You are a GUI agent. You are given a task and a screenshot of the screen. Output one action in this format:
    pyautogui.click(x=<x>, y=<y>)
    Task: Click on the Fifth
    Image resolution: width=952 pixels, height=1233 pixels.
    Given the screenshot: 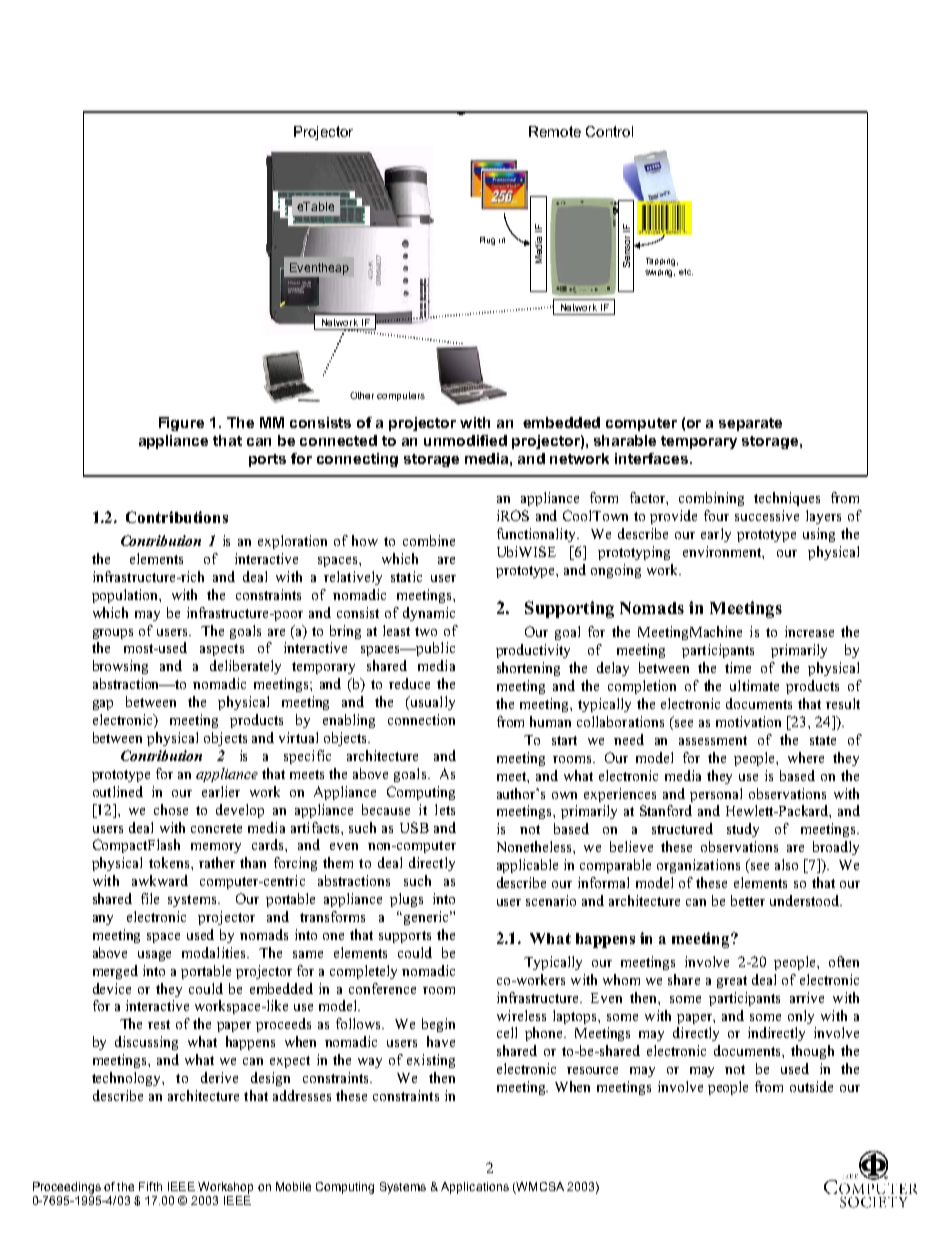 What is the action you would take?
    pyautogui.click(x=150, y=1186)
